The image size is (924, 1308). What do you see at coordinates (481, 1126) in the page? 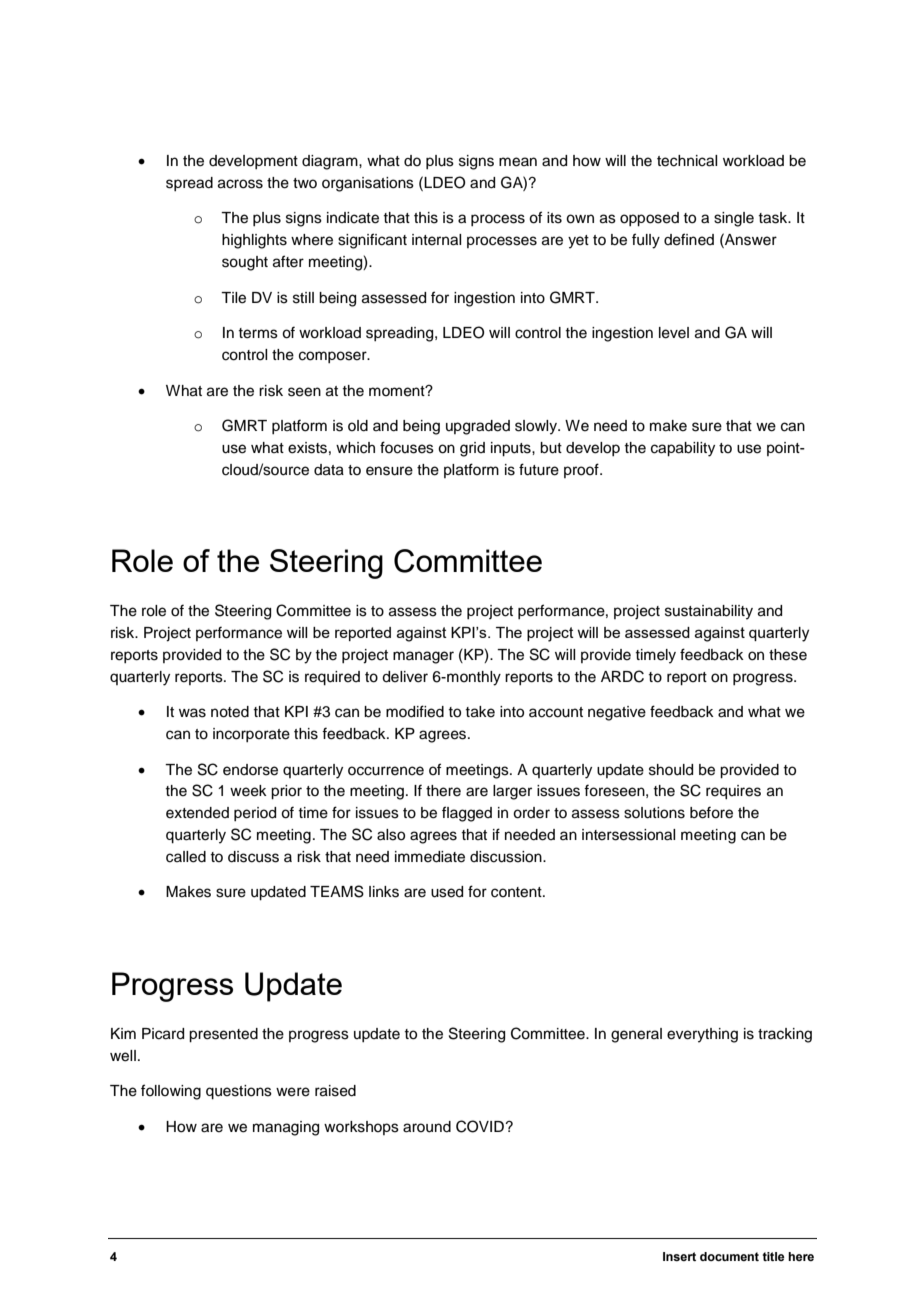
I see `COVID` at bounding box center [481, 1126].
